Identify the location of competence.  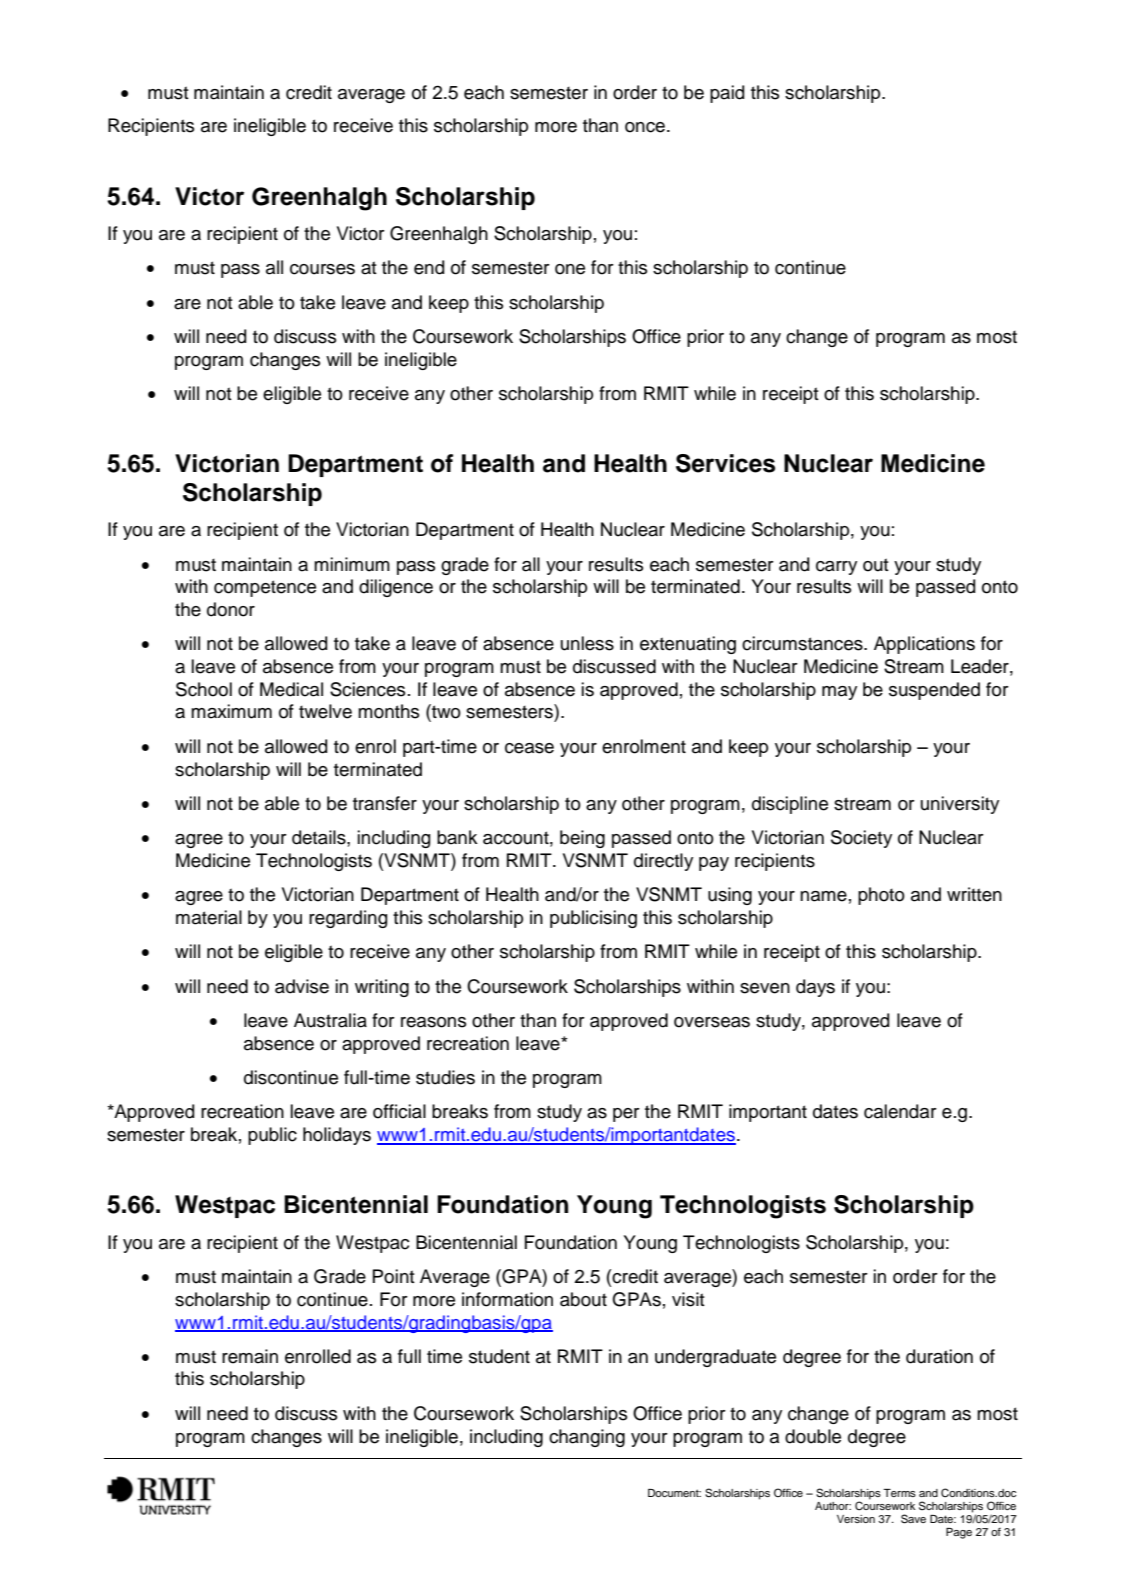
(265, 588).
